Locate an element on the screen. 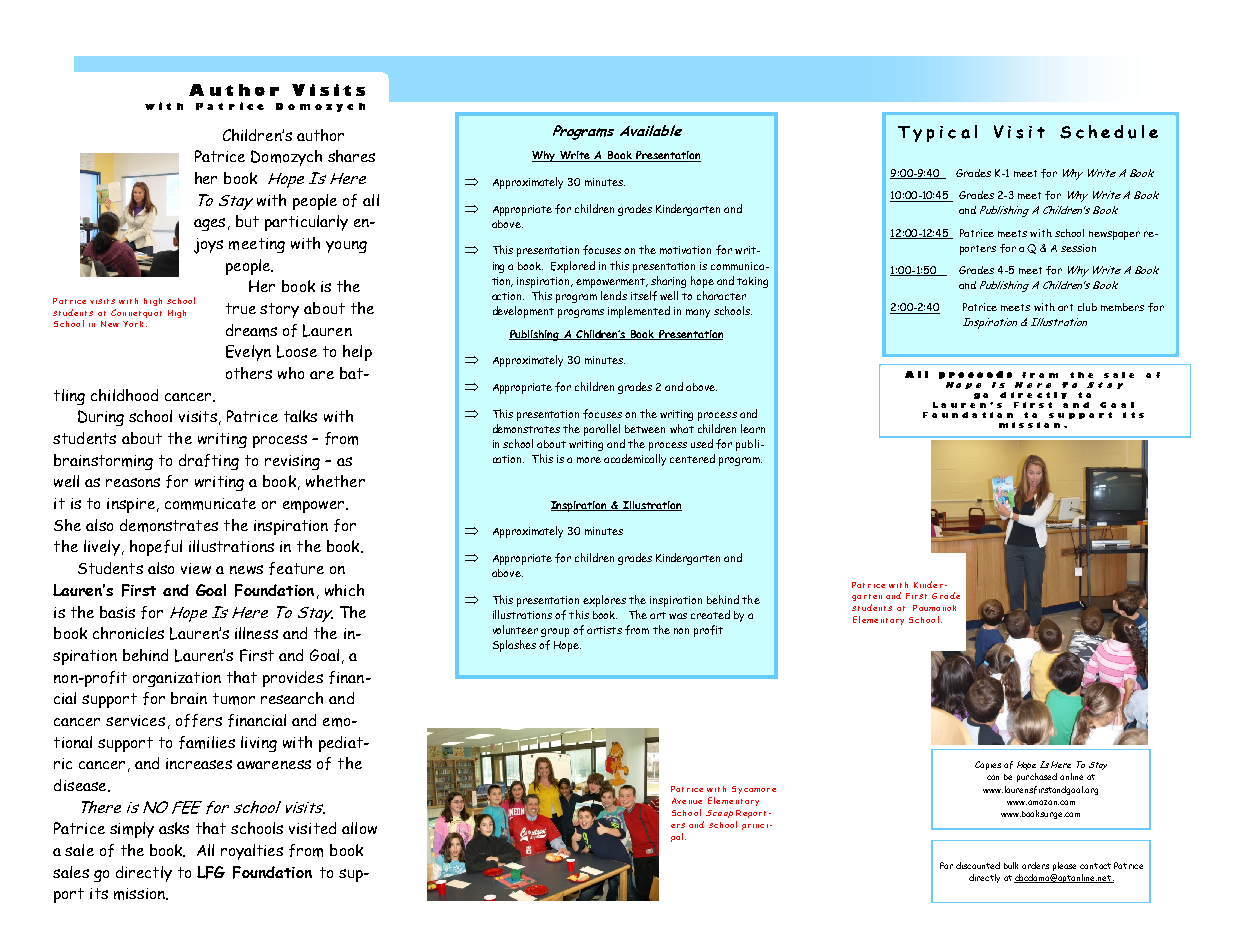 The width and height of the screenshot is (1233, 952). but is located at coordinates (247, 221).
